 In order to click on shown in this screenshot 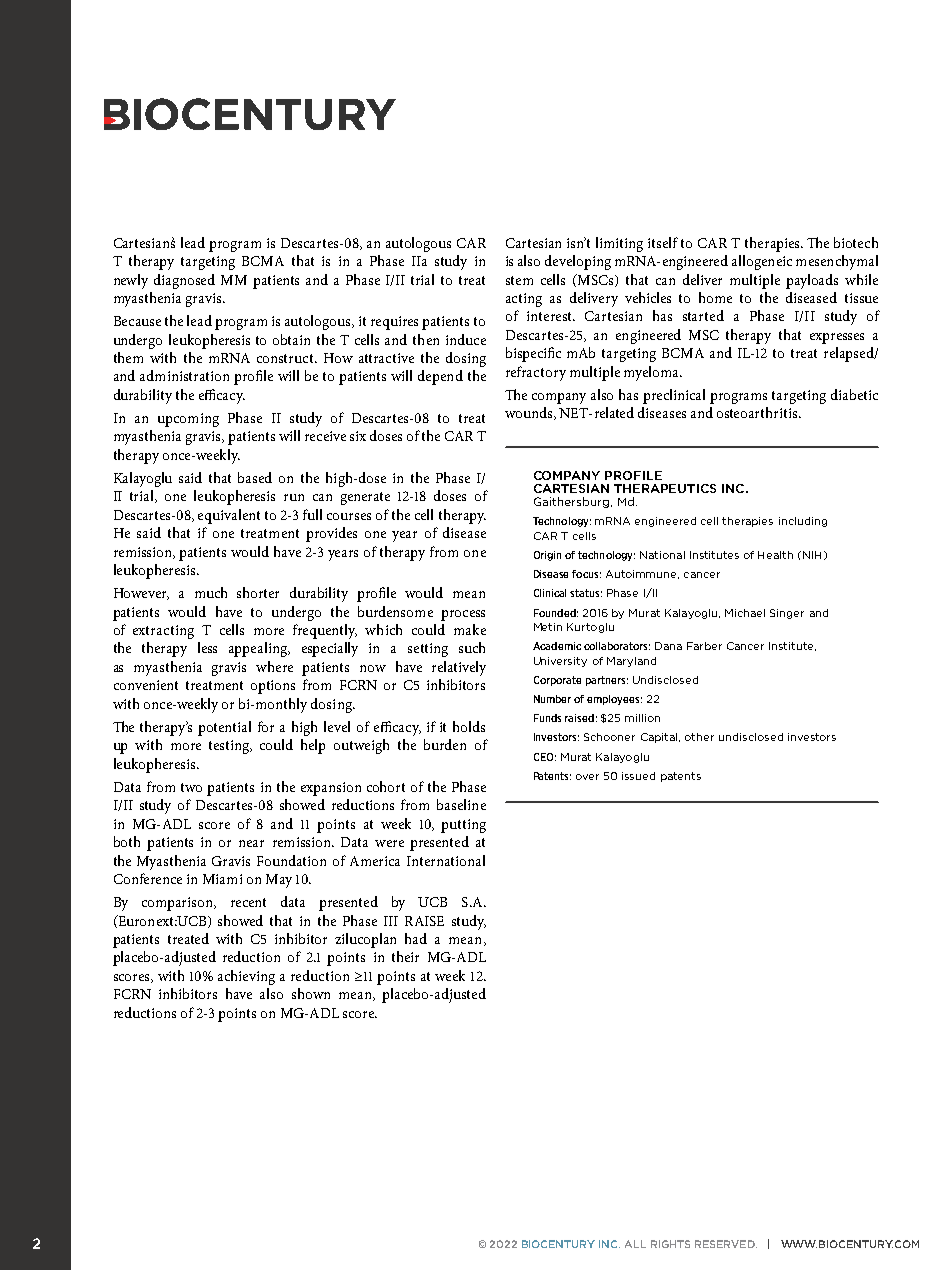, I will do `click(311, 993)`.
